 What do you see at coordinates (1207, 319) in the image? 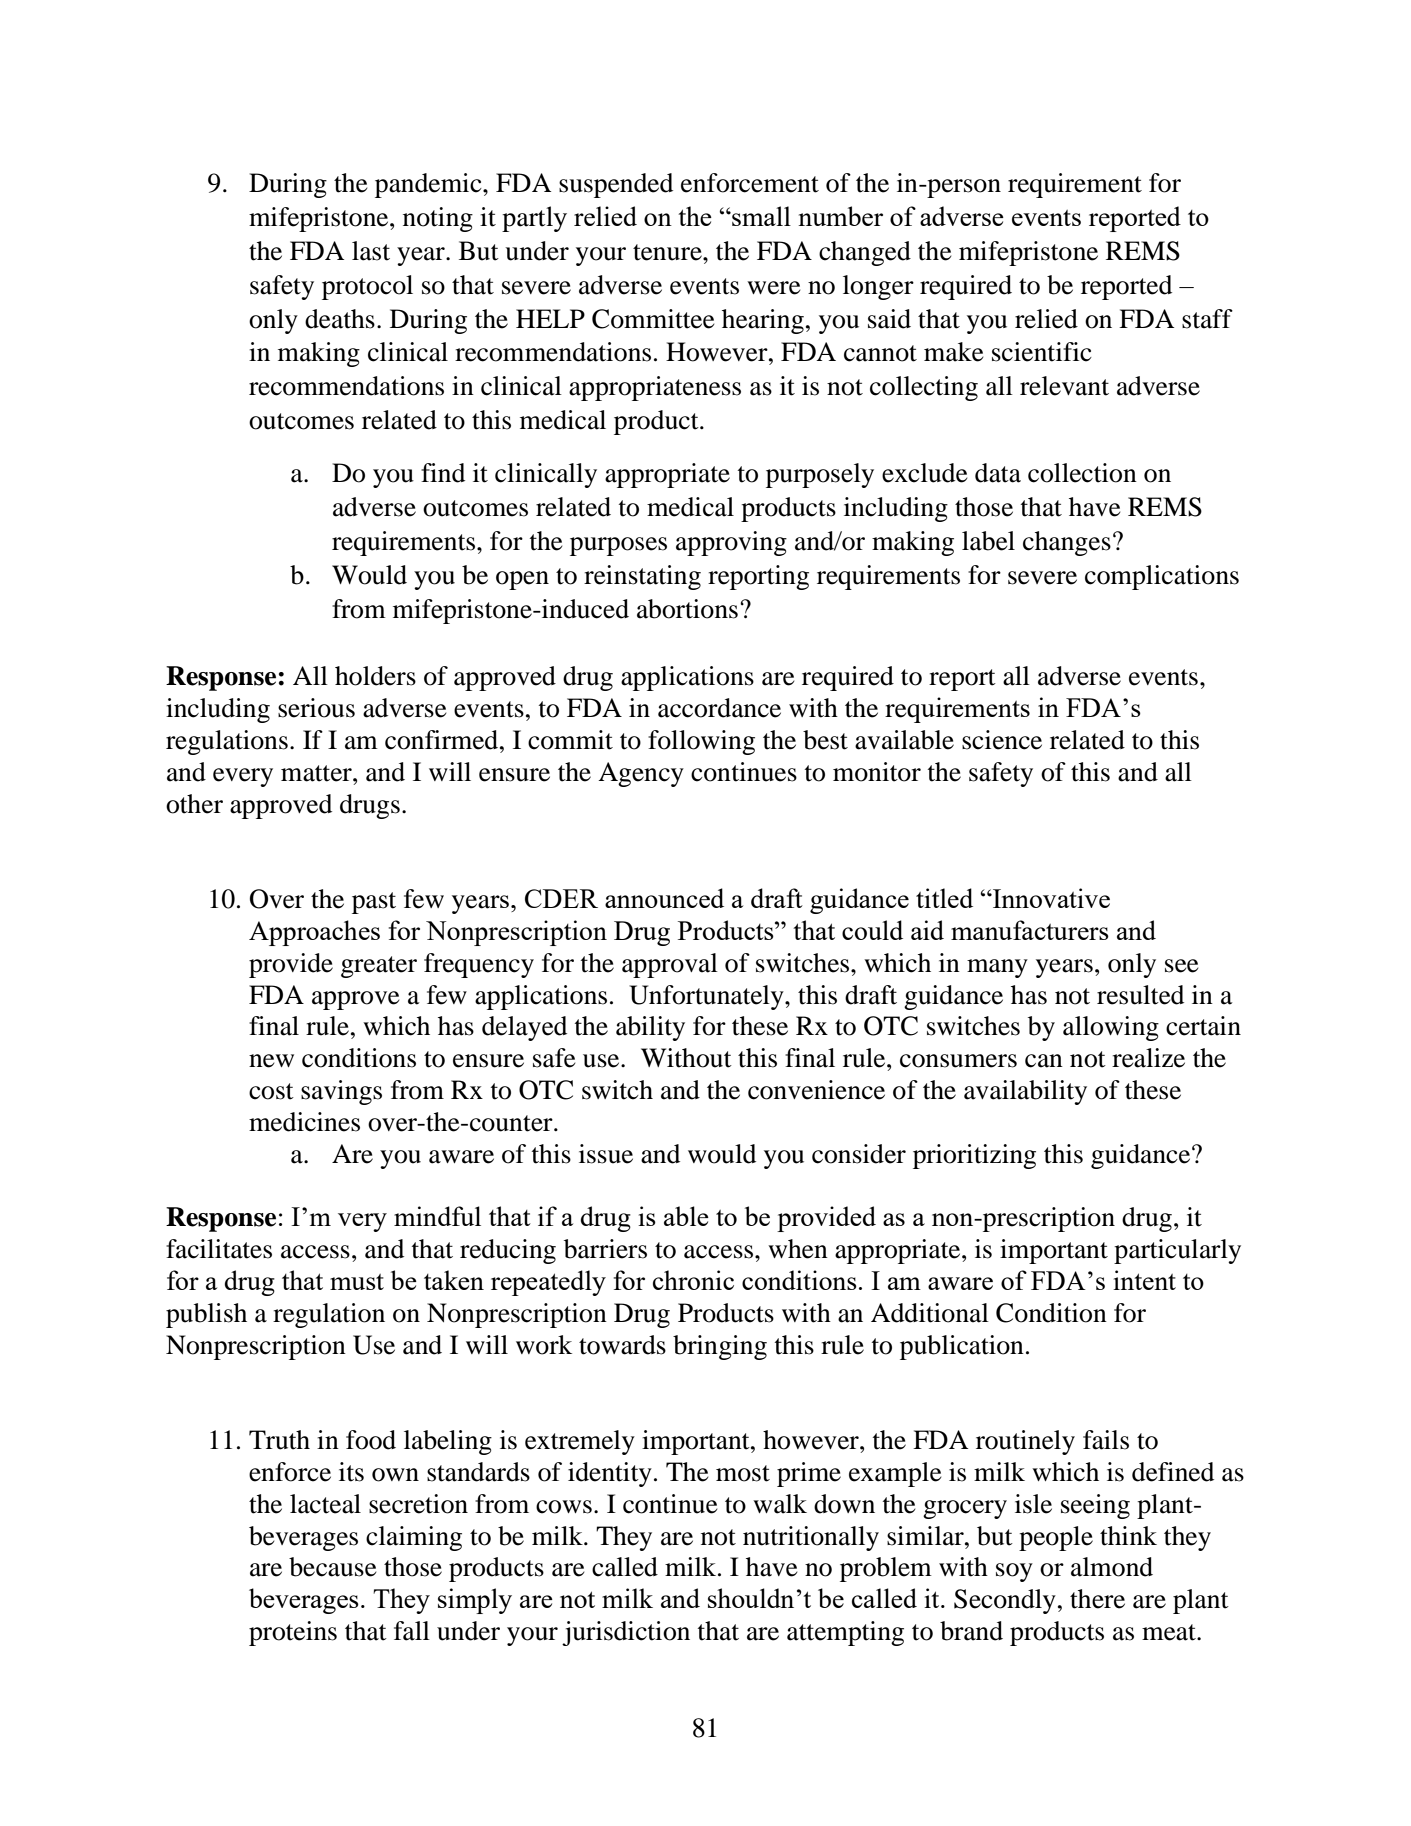
I see `staff` at bounding box center [1207, 319].
